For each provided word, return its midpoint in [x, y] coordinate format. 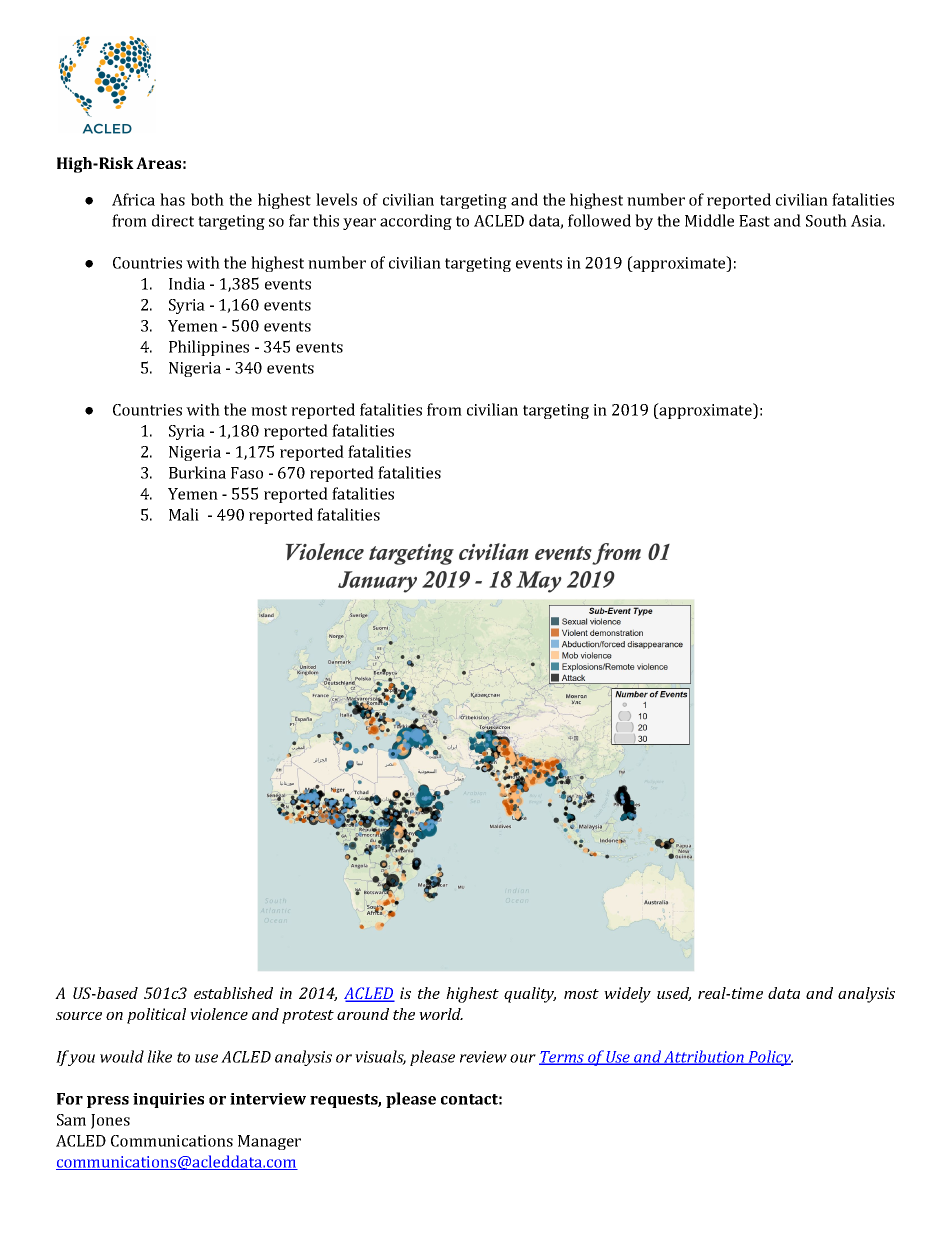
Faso [247, 473]
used [674, 994]
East [754, 221]
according [416, 222]
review [483, 1057]
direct [173, 220]
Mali [184, 514]
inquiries [168, 1100]
